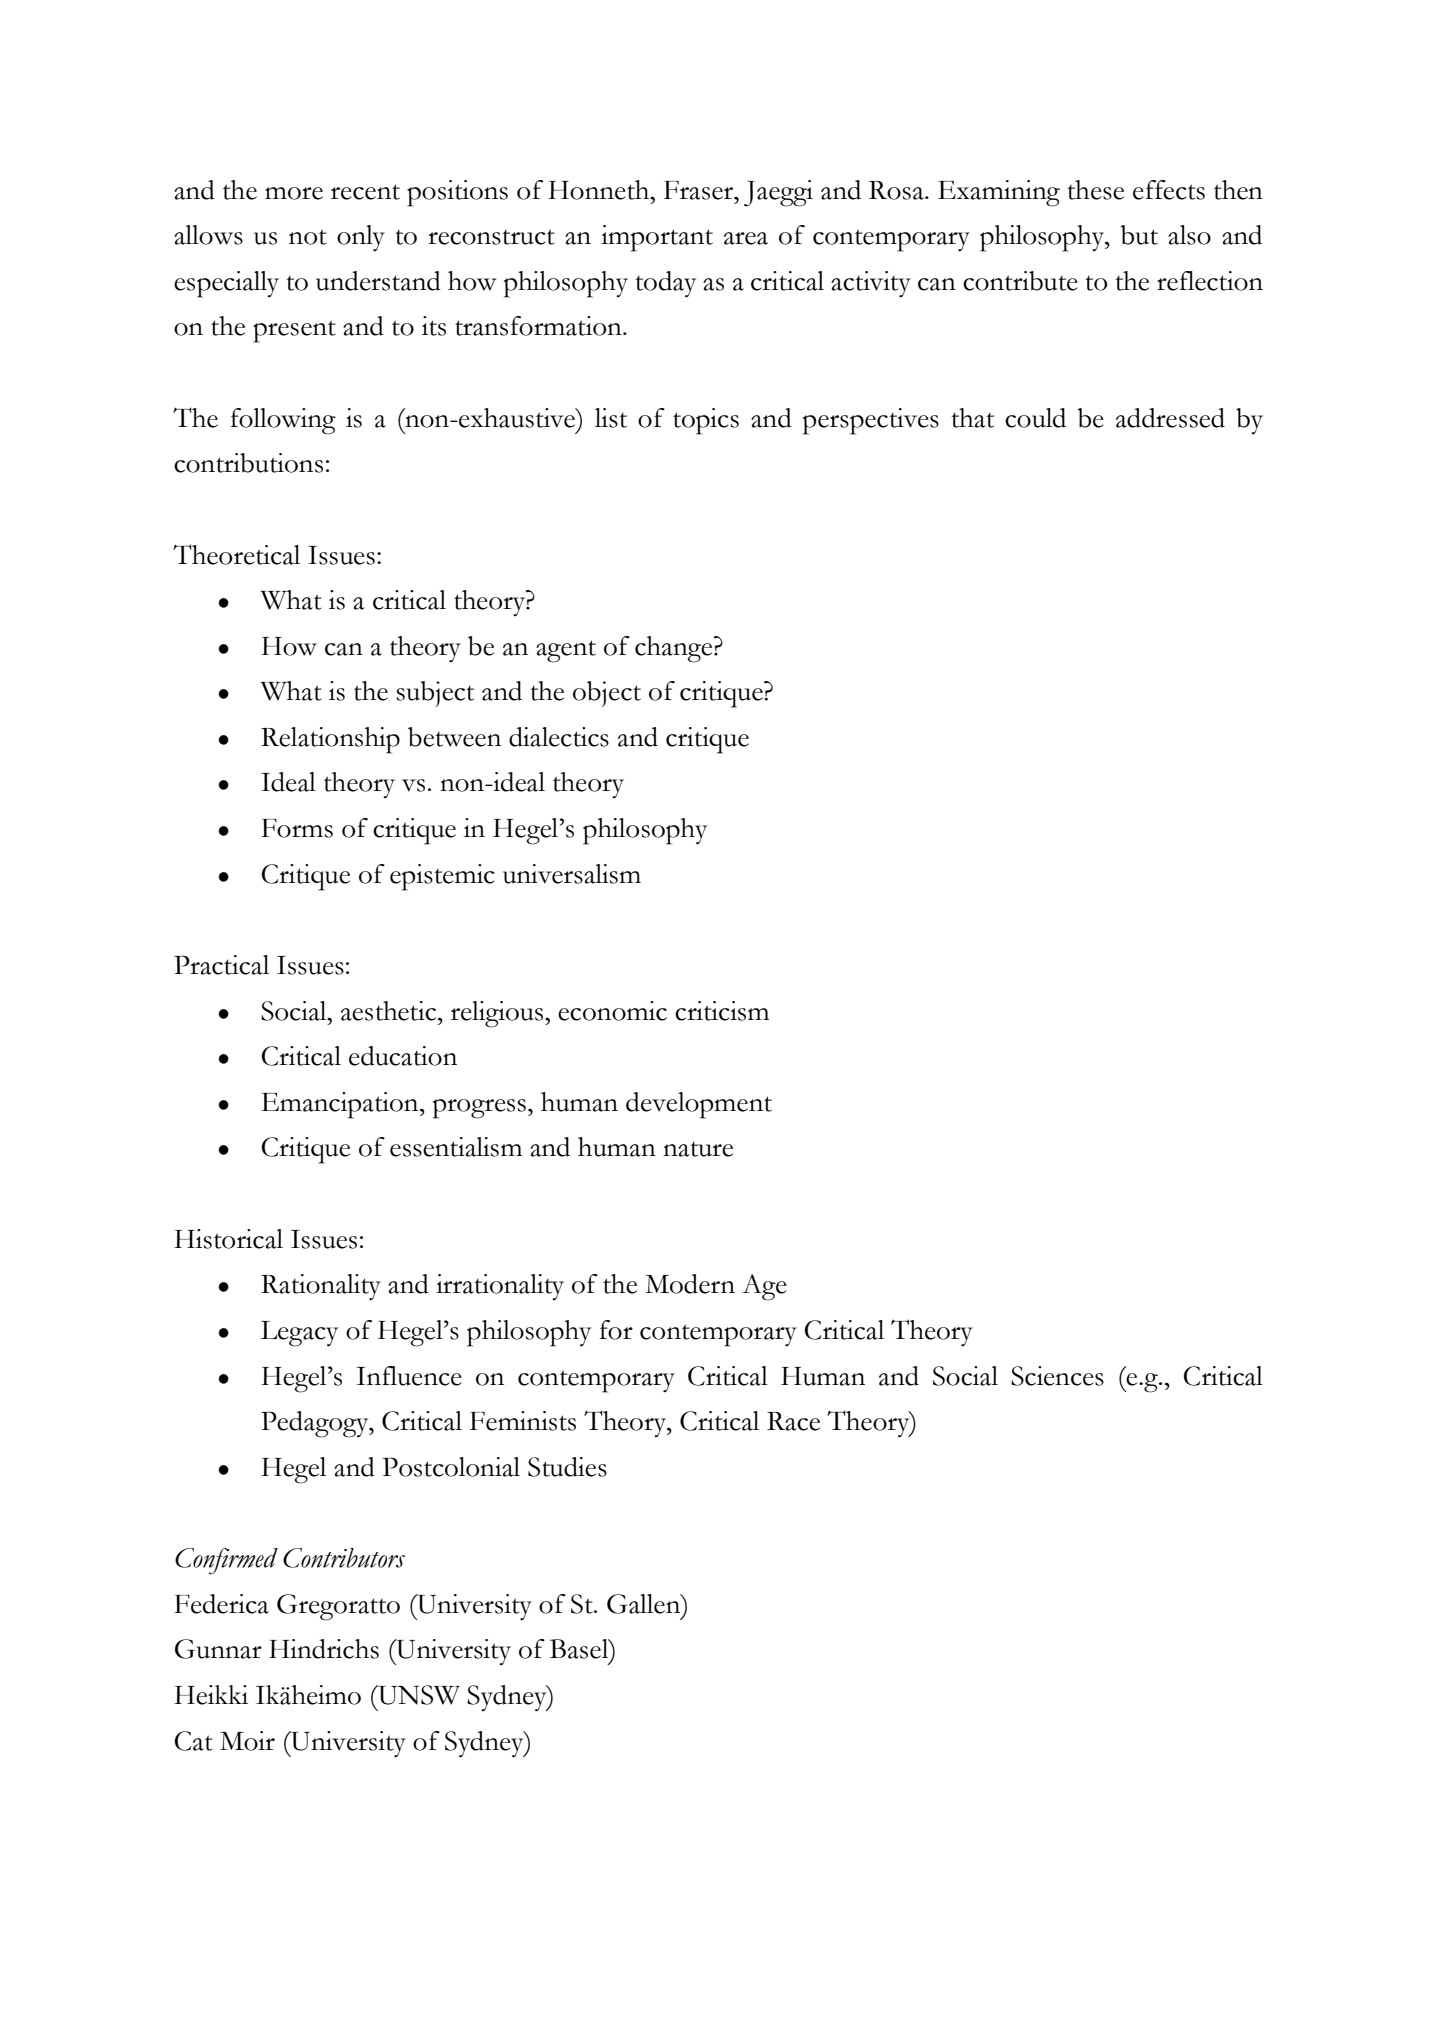 This page has width=1437, height=2031. What do you see at coordinates (698, 1149) in the page?
I see `nature` at bounding box center [698, 1149].
